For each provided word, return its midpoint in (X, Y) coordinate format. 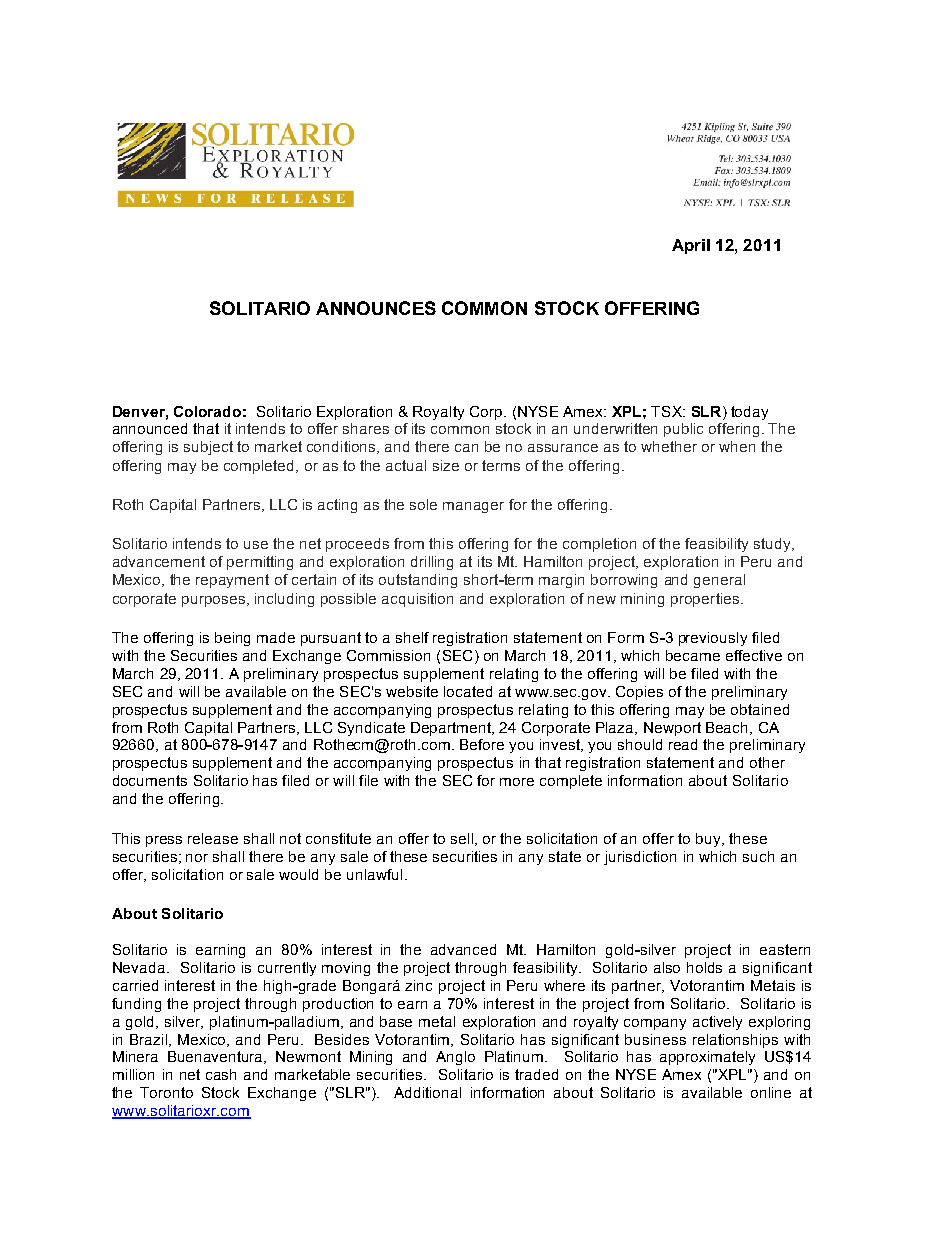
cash (221, 1074)
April (691, 246)
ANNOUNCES (376, 308)
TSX (667, 411)
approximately (707, 1058)
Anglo (455, 1058)
